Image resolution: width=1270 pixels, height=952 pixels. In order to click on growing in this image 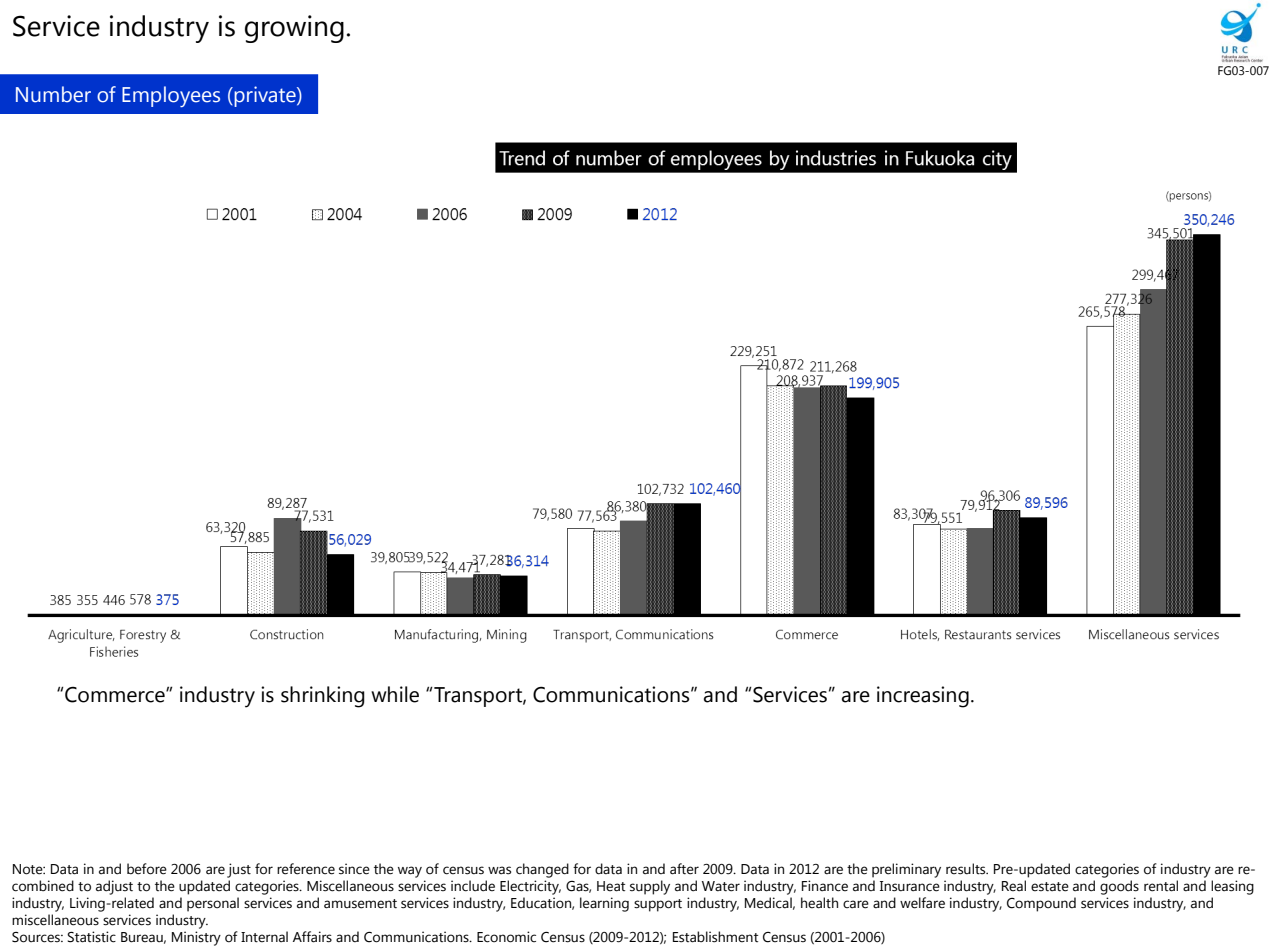, I will do `click(294, 29)`.
